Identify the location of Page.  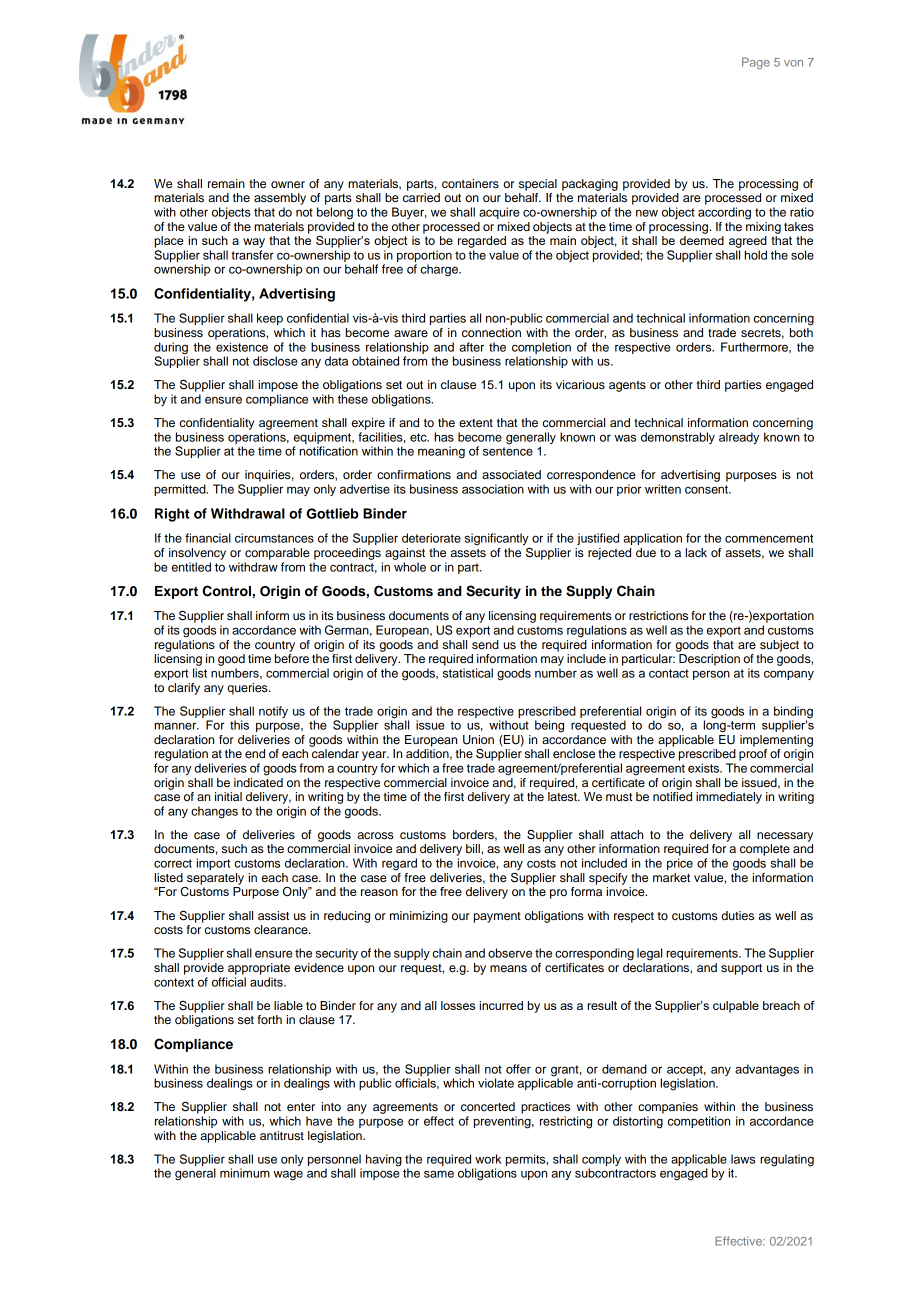
(756, 63).
